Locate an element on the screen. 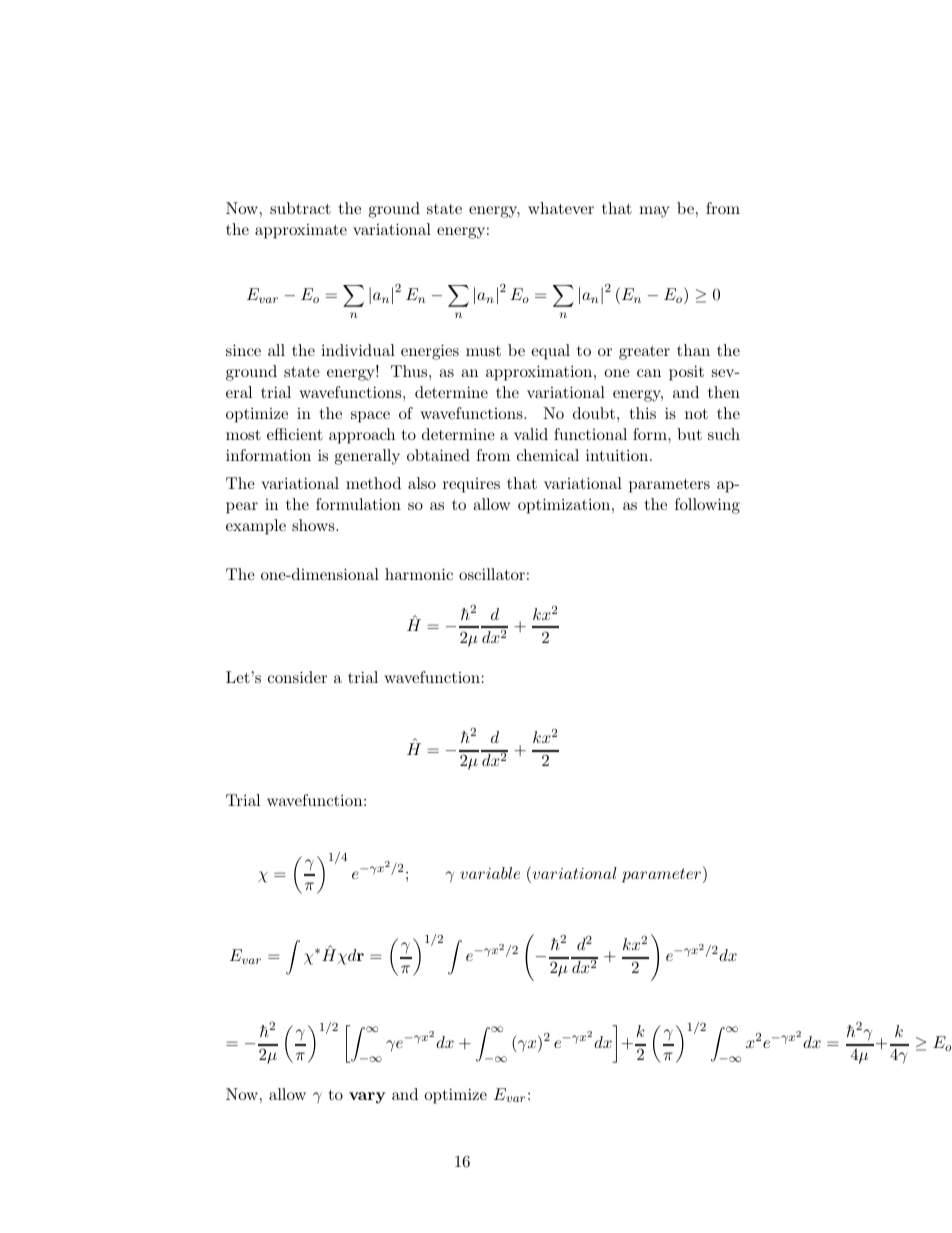 The image size is (952, 1233). following is located at coordinates (707, 506).
